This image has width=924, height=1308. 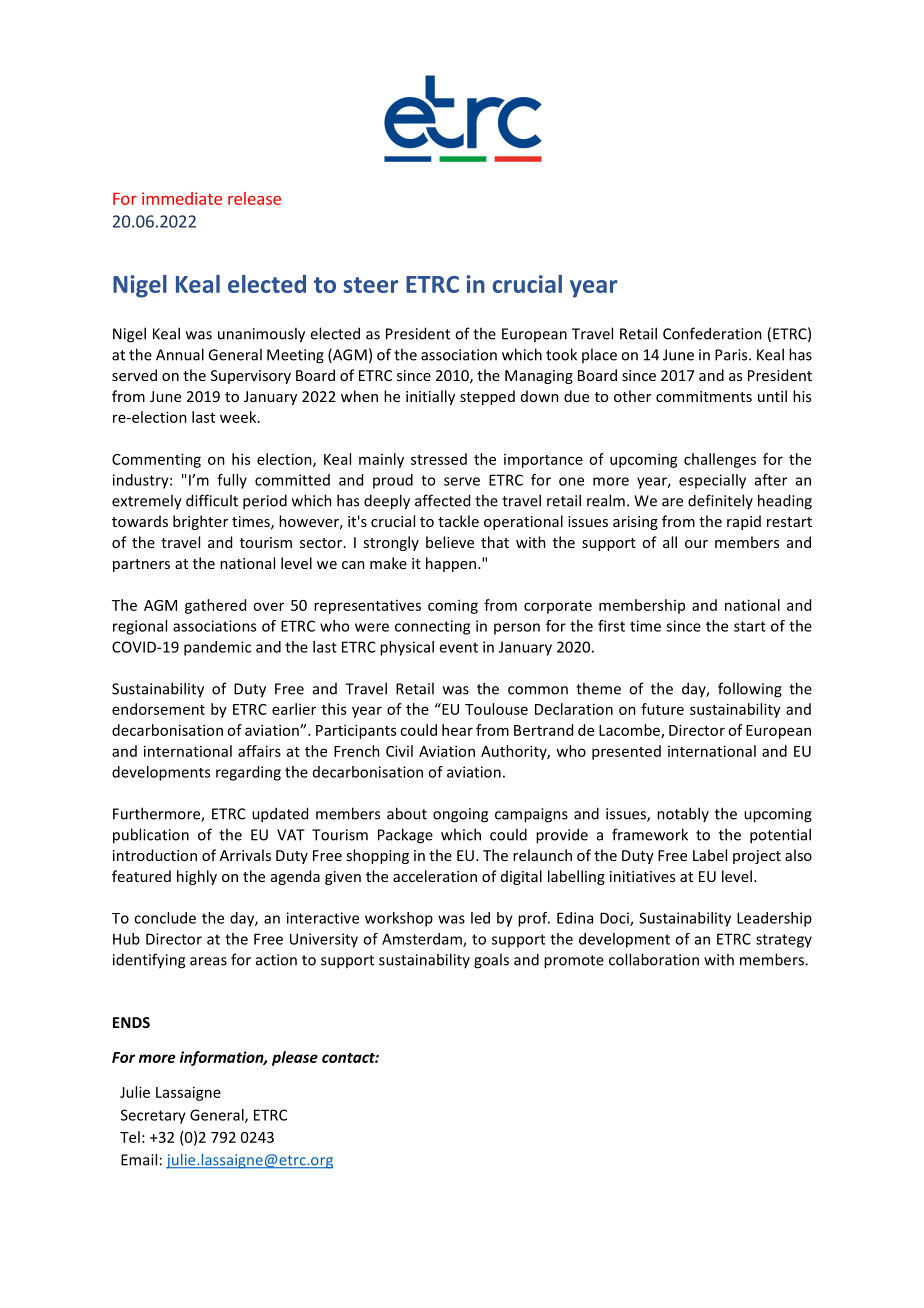 What do you see at coordinates (712, 333) in the image?
I see `Confederation` at bounding box center [712, 333].
